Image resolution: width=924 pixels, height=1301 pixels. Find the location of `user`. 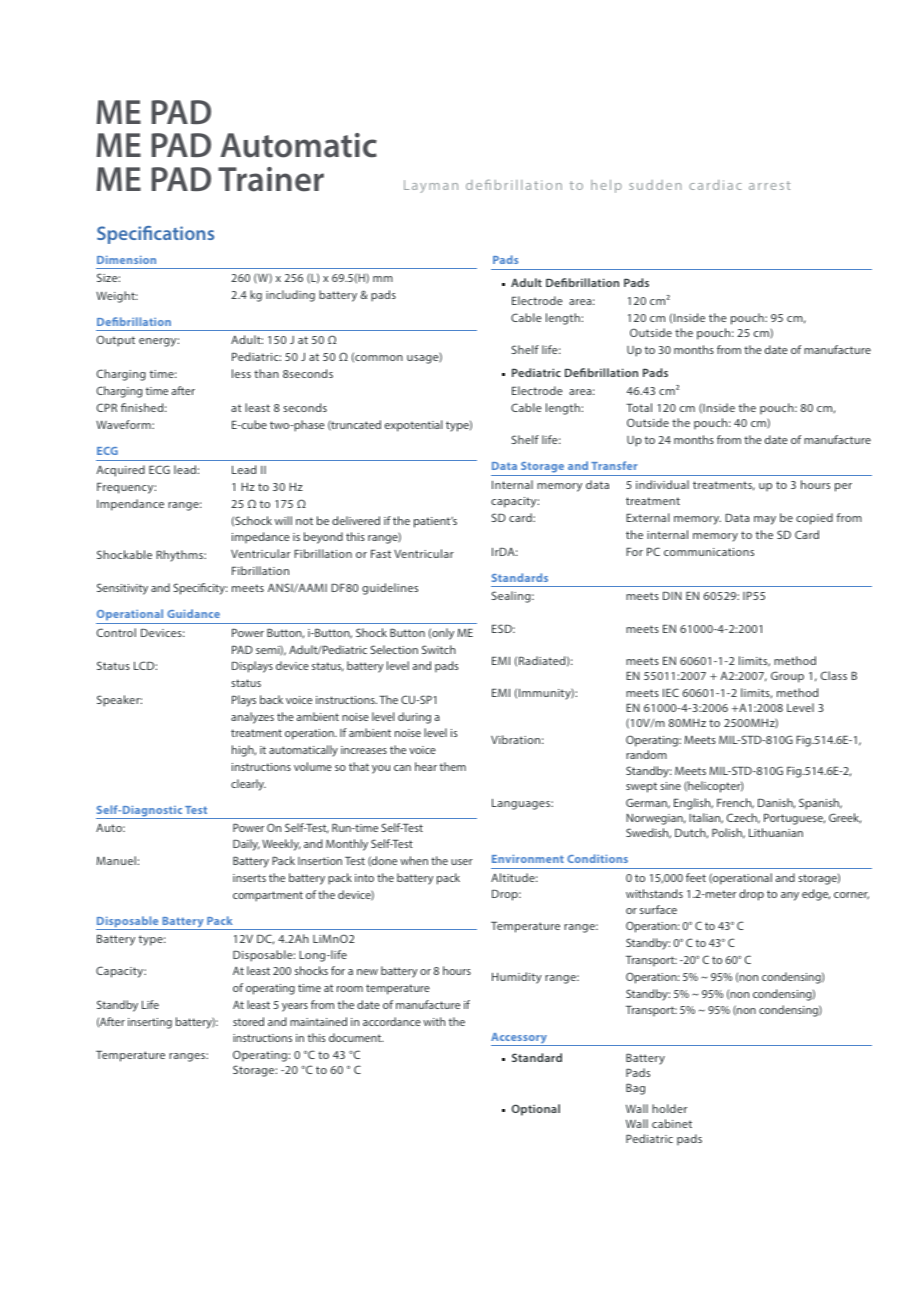

user is located at coordinates (462, 862).
